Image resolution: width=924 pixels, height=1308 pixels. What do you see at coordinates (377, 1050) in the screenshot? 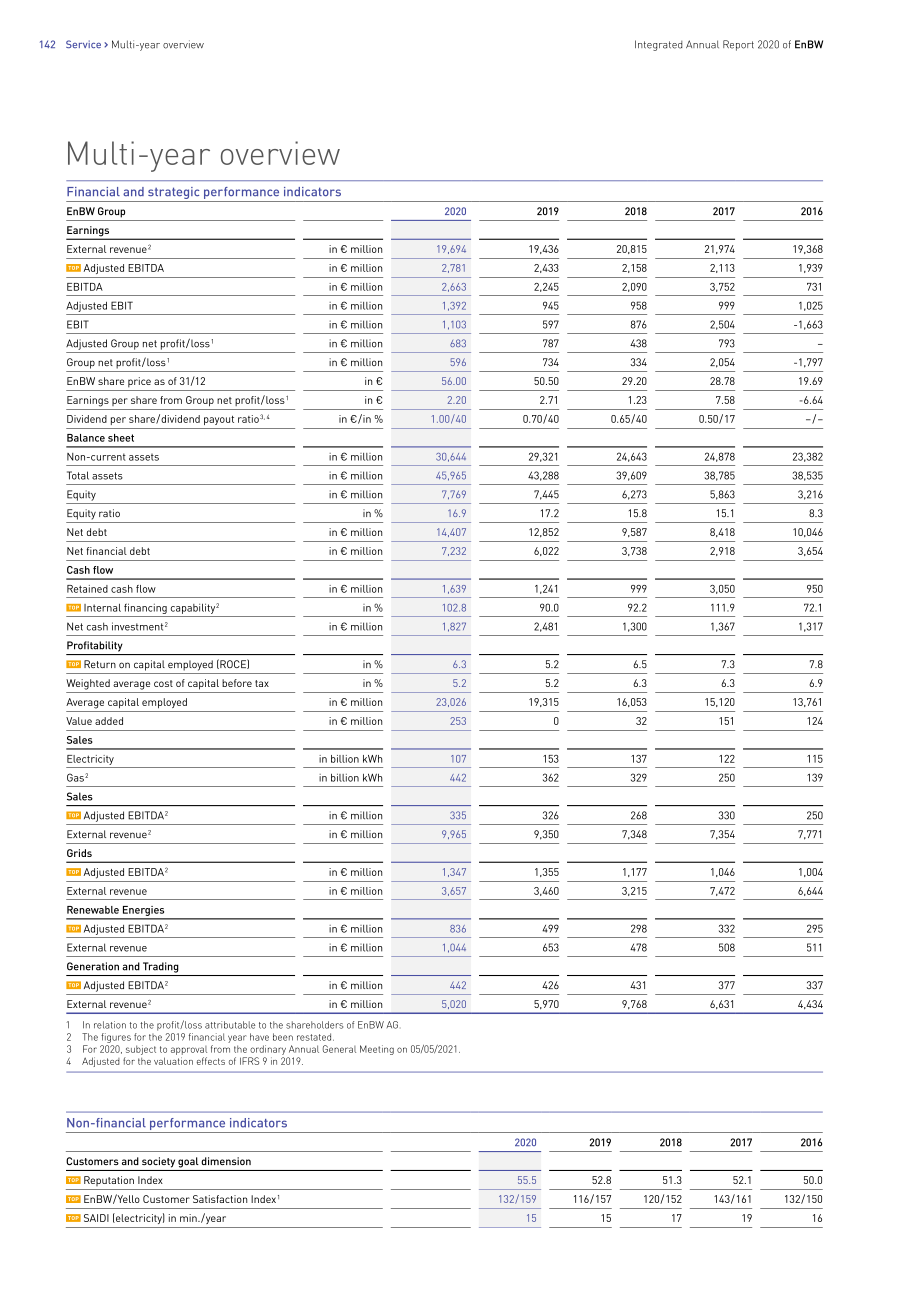
I see `Meeting` at bounding box center [377, 1050].
